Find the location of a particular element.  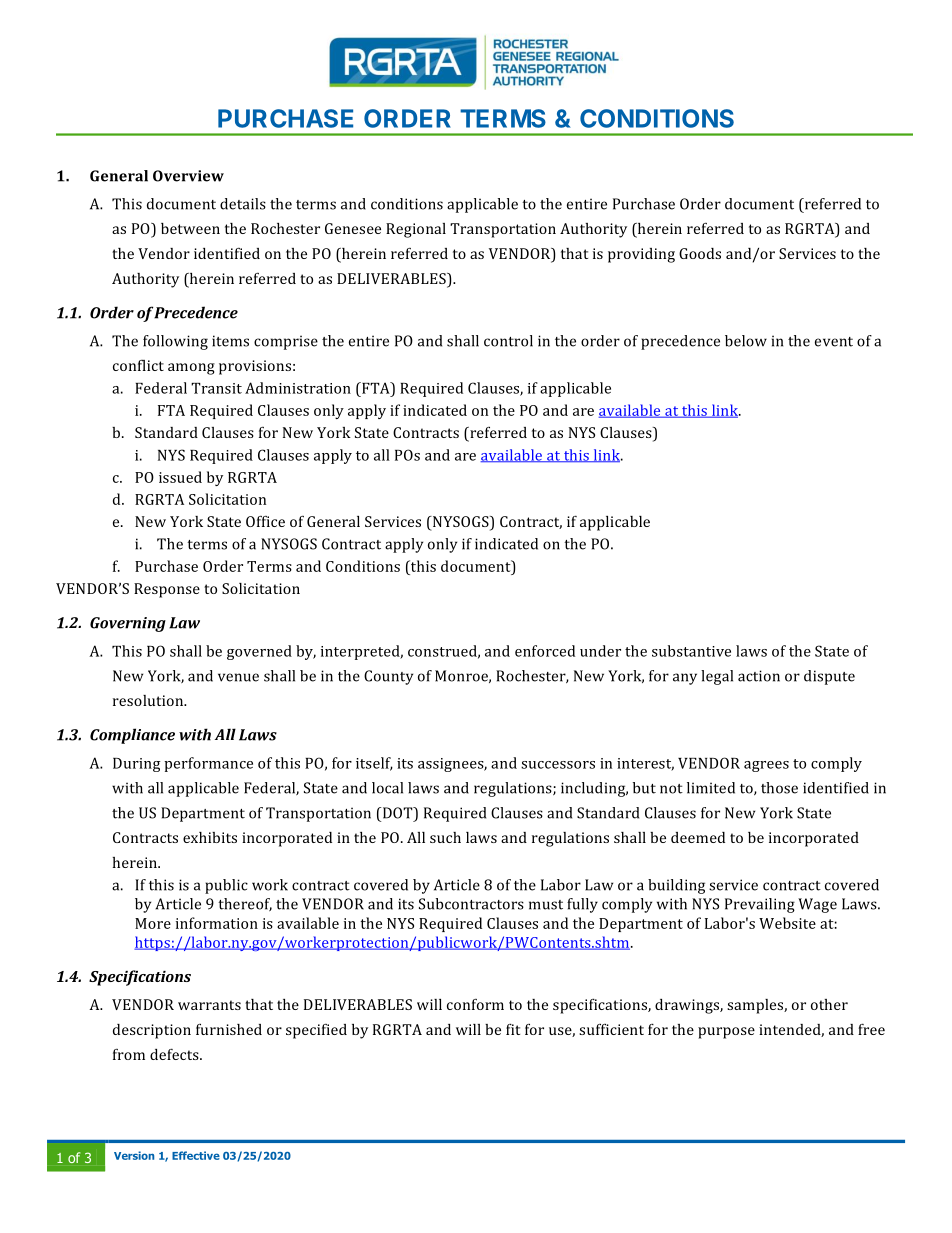

details is located at coordinates (243, 204).
